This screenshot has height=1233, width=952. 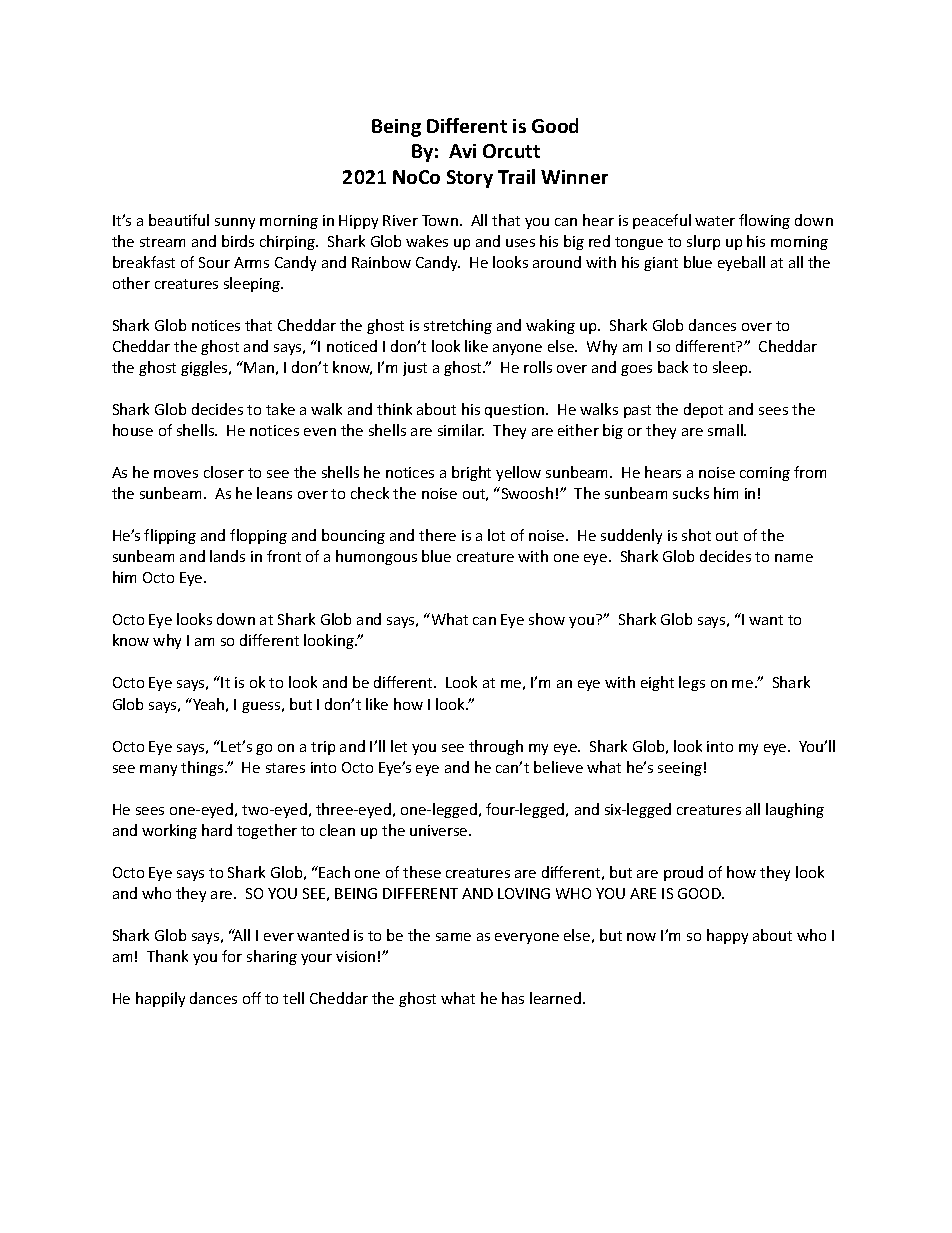 I want to click on things, so click(x=203, y=768).
